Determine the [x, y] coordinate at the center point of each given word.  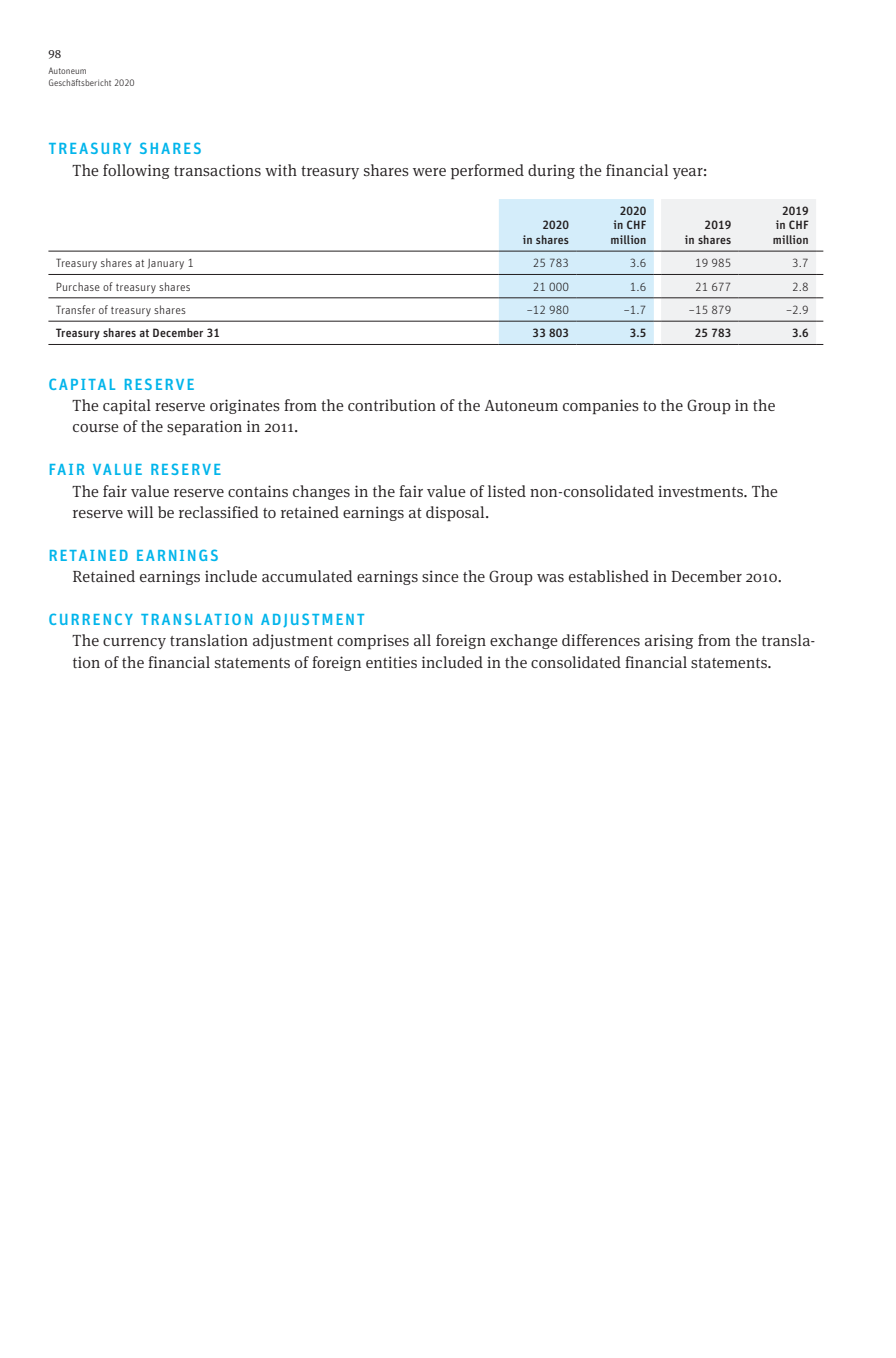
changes [321, 492]
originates [245, 406]
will [140, 512]
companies [601, 407]
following [136, 171]
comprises [373, 642]
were [429, 172]
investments [701, 491]
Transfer [75, 309]
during [551, 171]
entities [391, 662]
